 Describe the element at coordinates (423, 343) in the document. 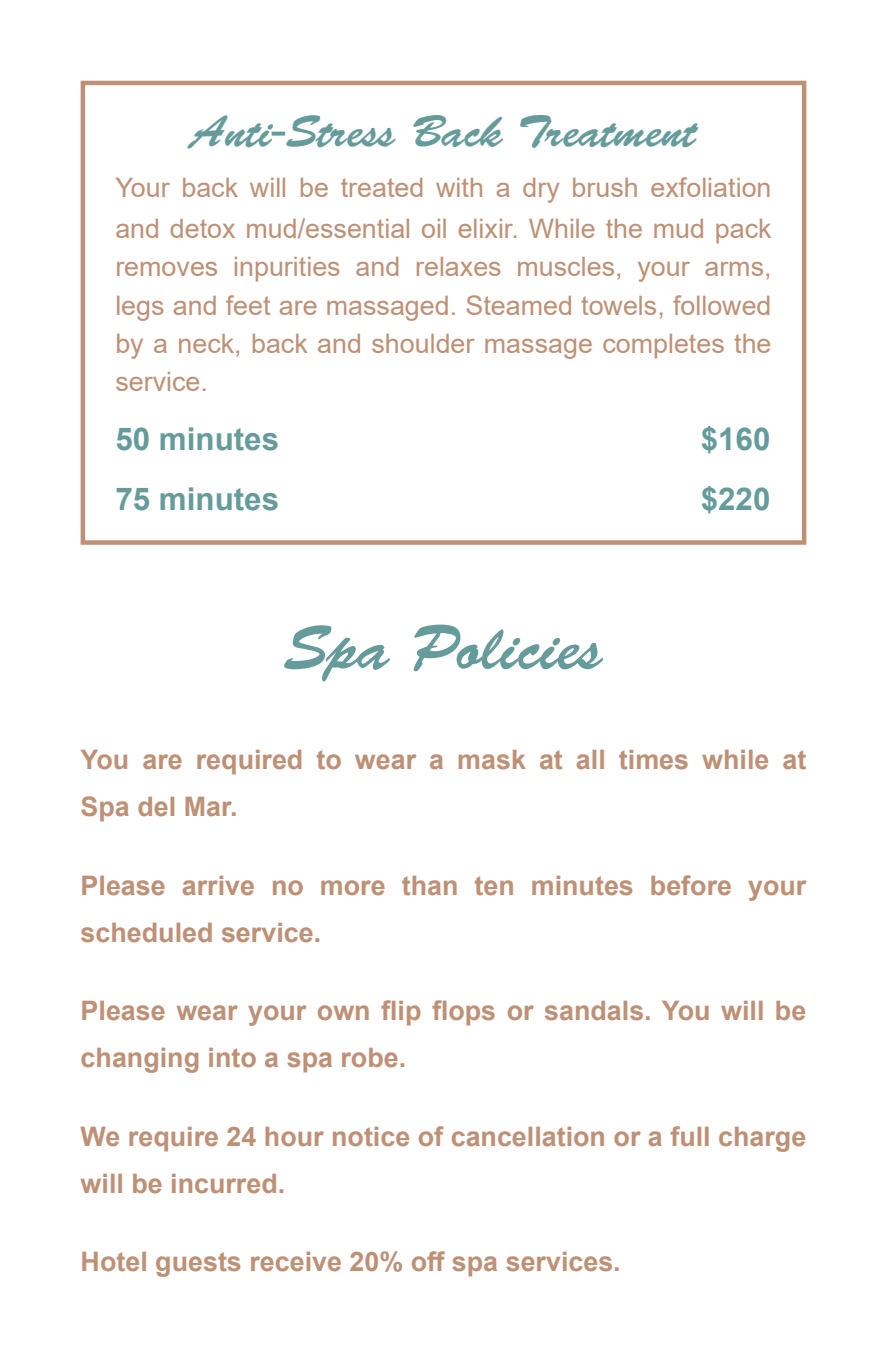

I see `shoulder` at that location.
